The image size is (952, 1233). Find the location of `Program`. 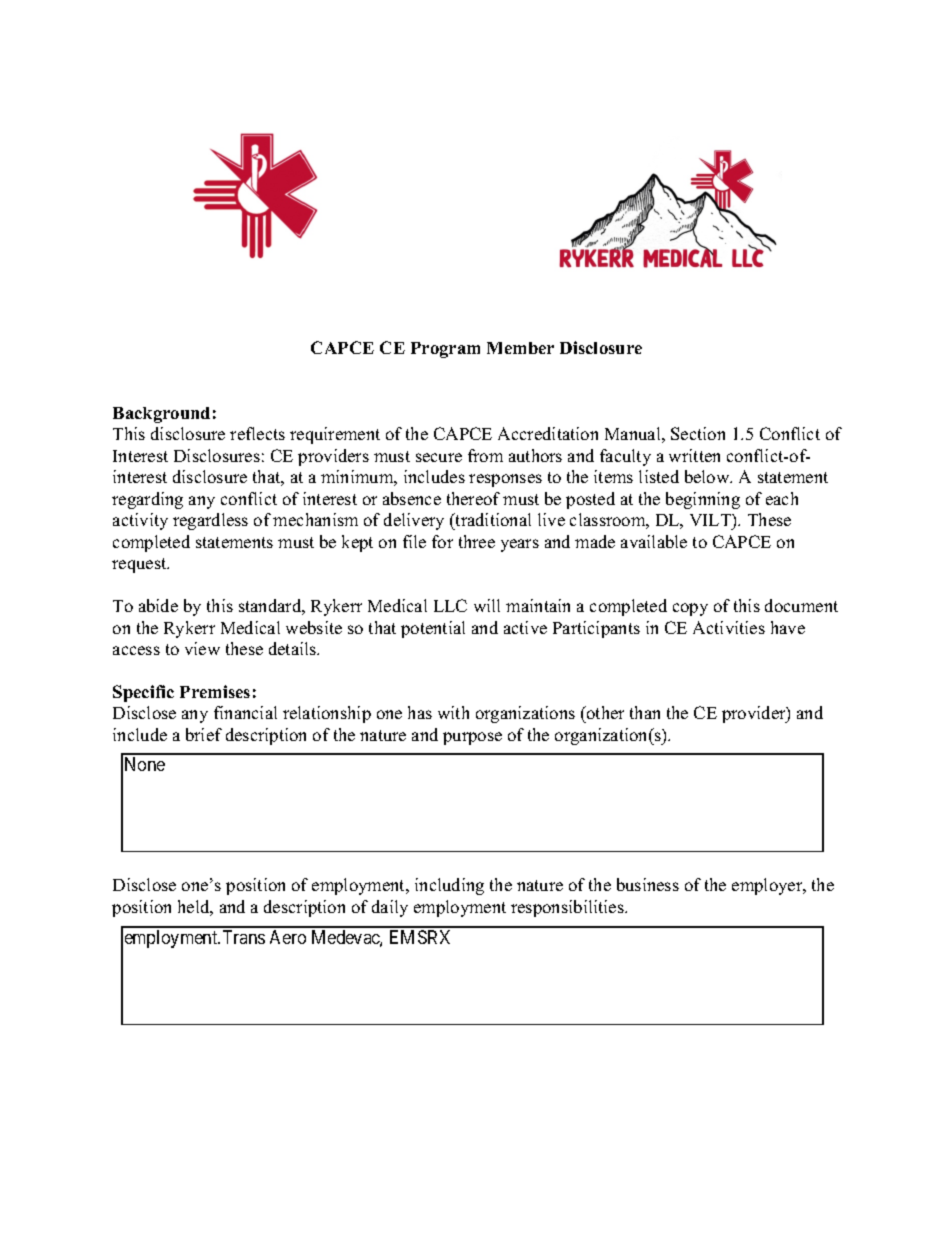

Program is located at coordinates (445, 350).
